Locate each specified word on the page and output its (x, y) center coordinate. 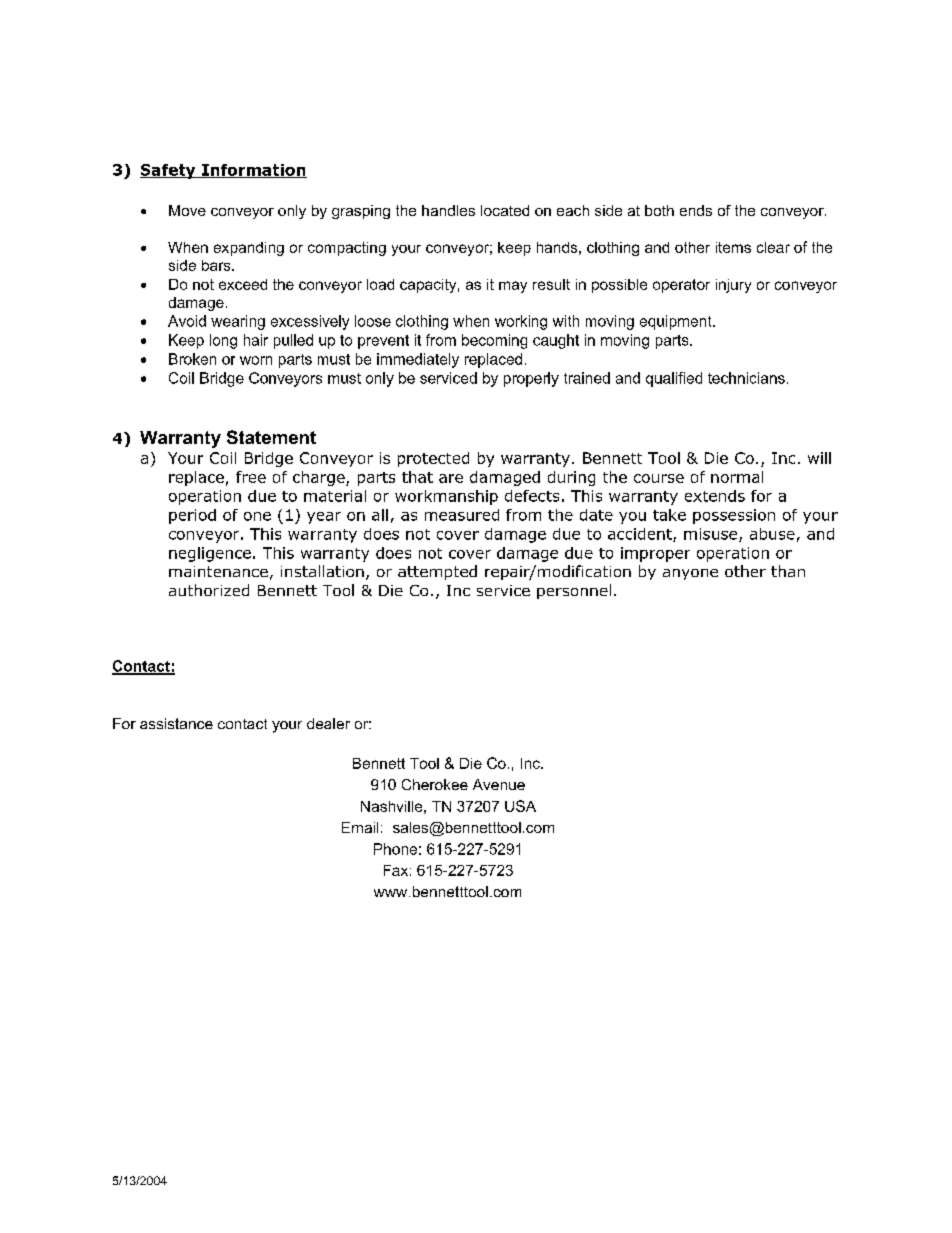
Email (360, 827)
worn (256, 360)
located (505, 210)
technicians (746, 378)
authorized (209, 590)
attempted (437, 572)
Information (253, 171)
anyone (690, 574)
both (659, 210)
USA (520, 806)
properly (531, 379)
